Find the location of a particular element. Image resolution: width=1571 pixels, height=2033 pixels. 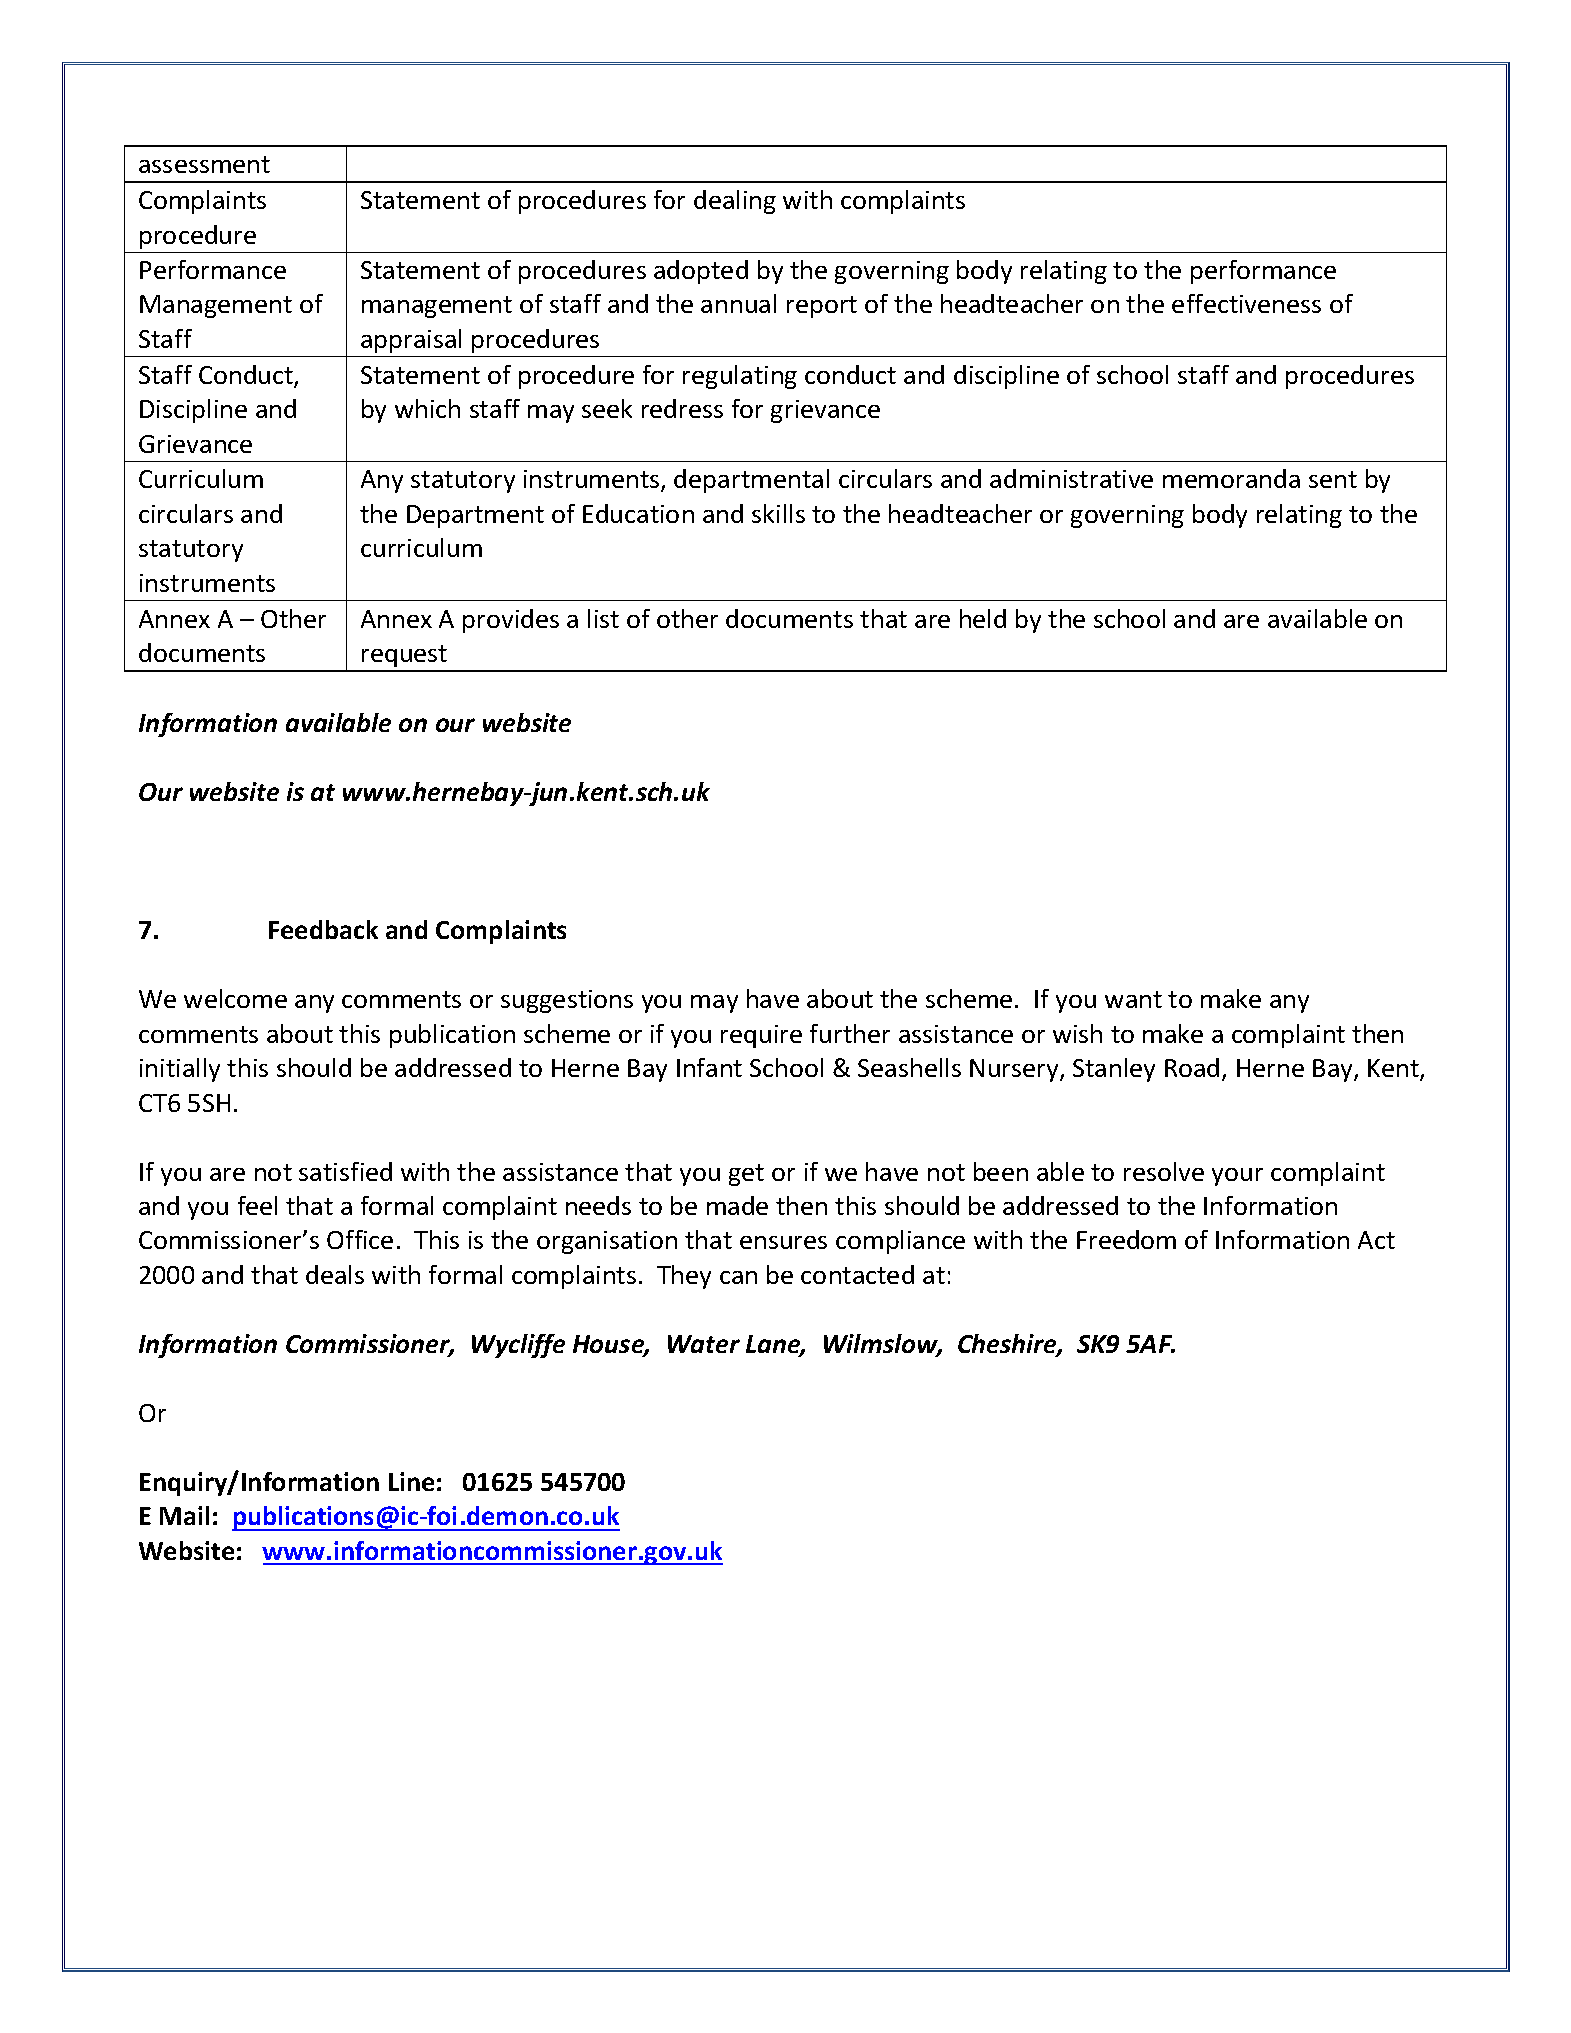

held is located at coordinates (983, 618).
